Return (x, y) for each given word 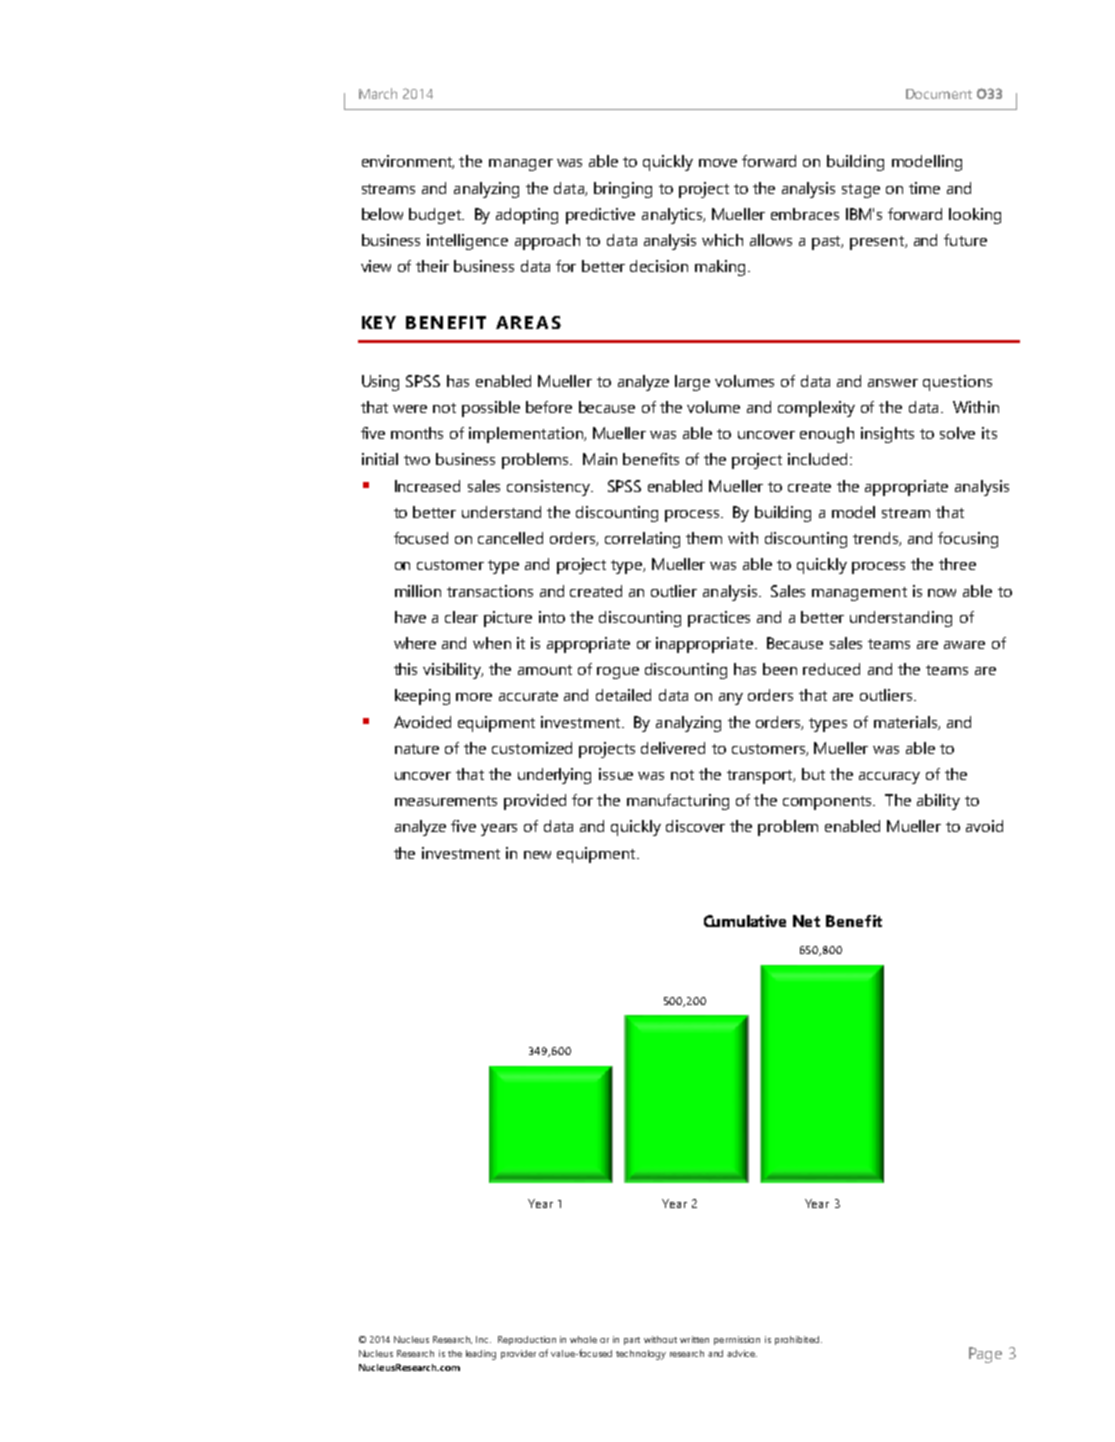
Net (806, 921)
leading (481, 1355)
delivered (673, 748)
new (537, 855)
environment (408, 162)
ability (938, 802)
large (692, 383)
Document (939, 94)
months (417, 433)
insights (887, 435)
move (718, 163)
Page (985, 1355)
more (474, 697)
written (694, 1339)
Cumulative (745, 921)
